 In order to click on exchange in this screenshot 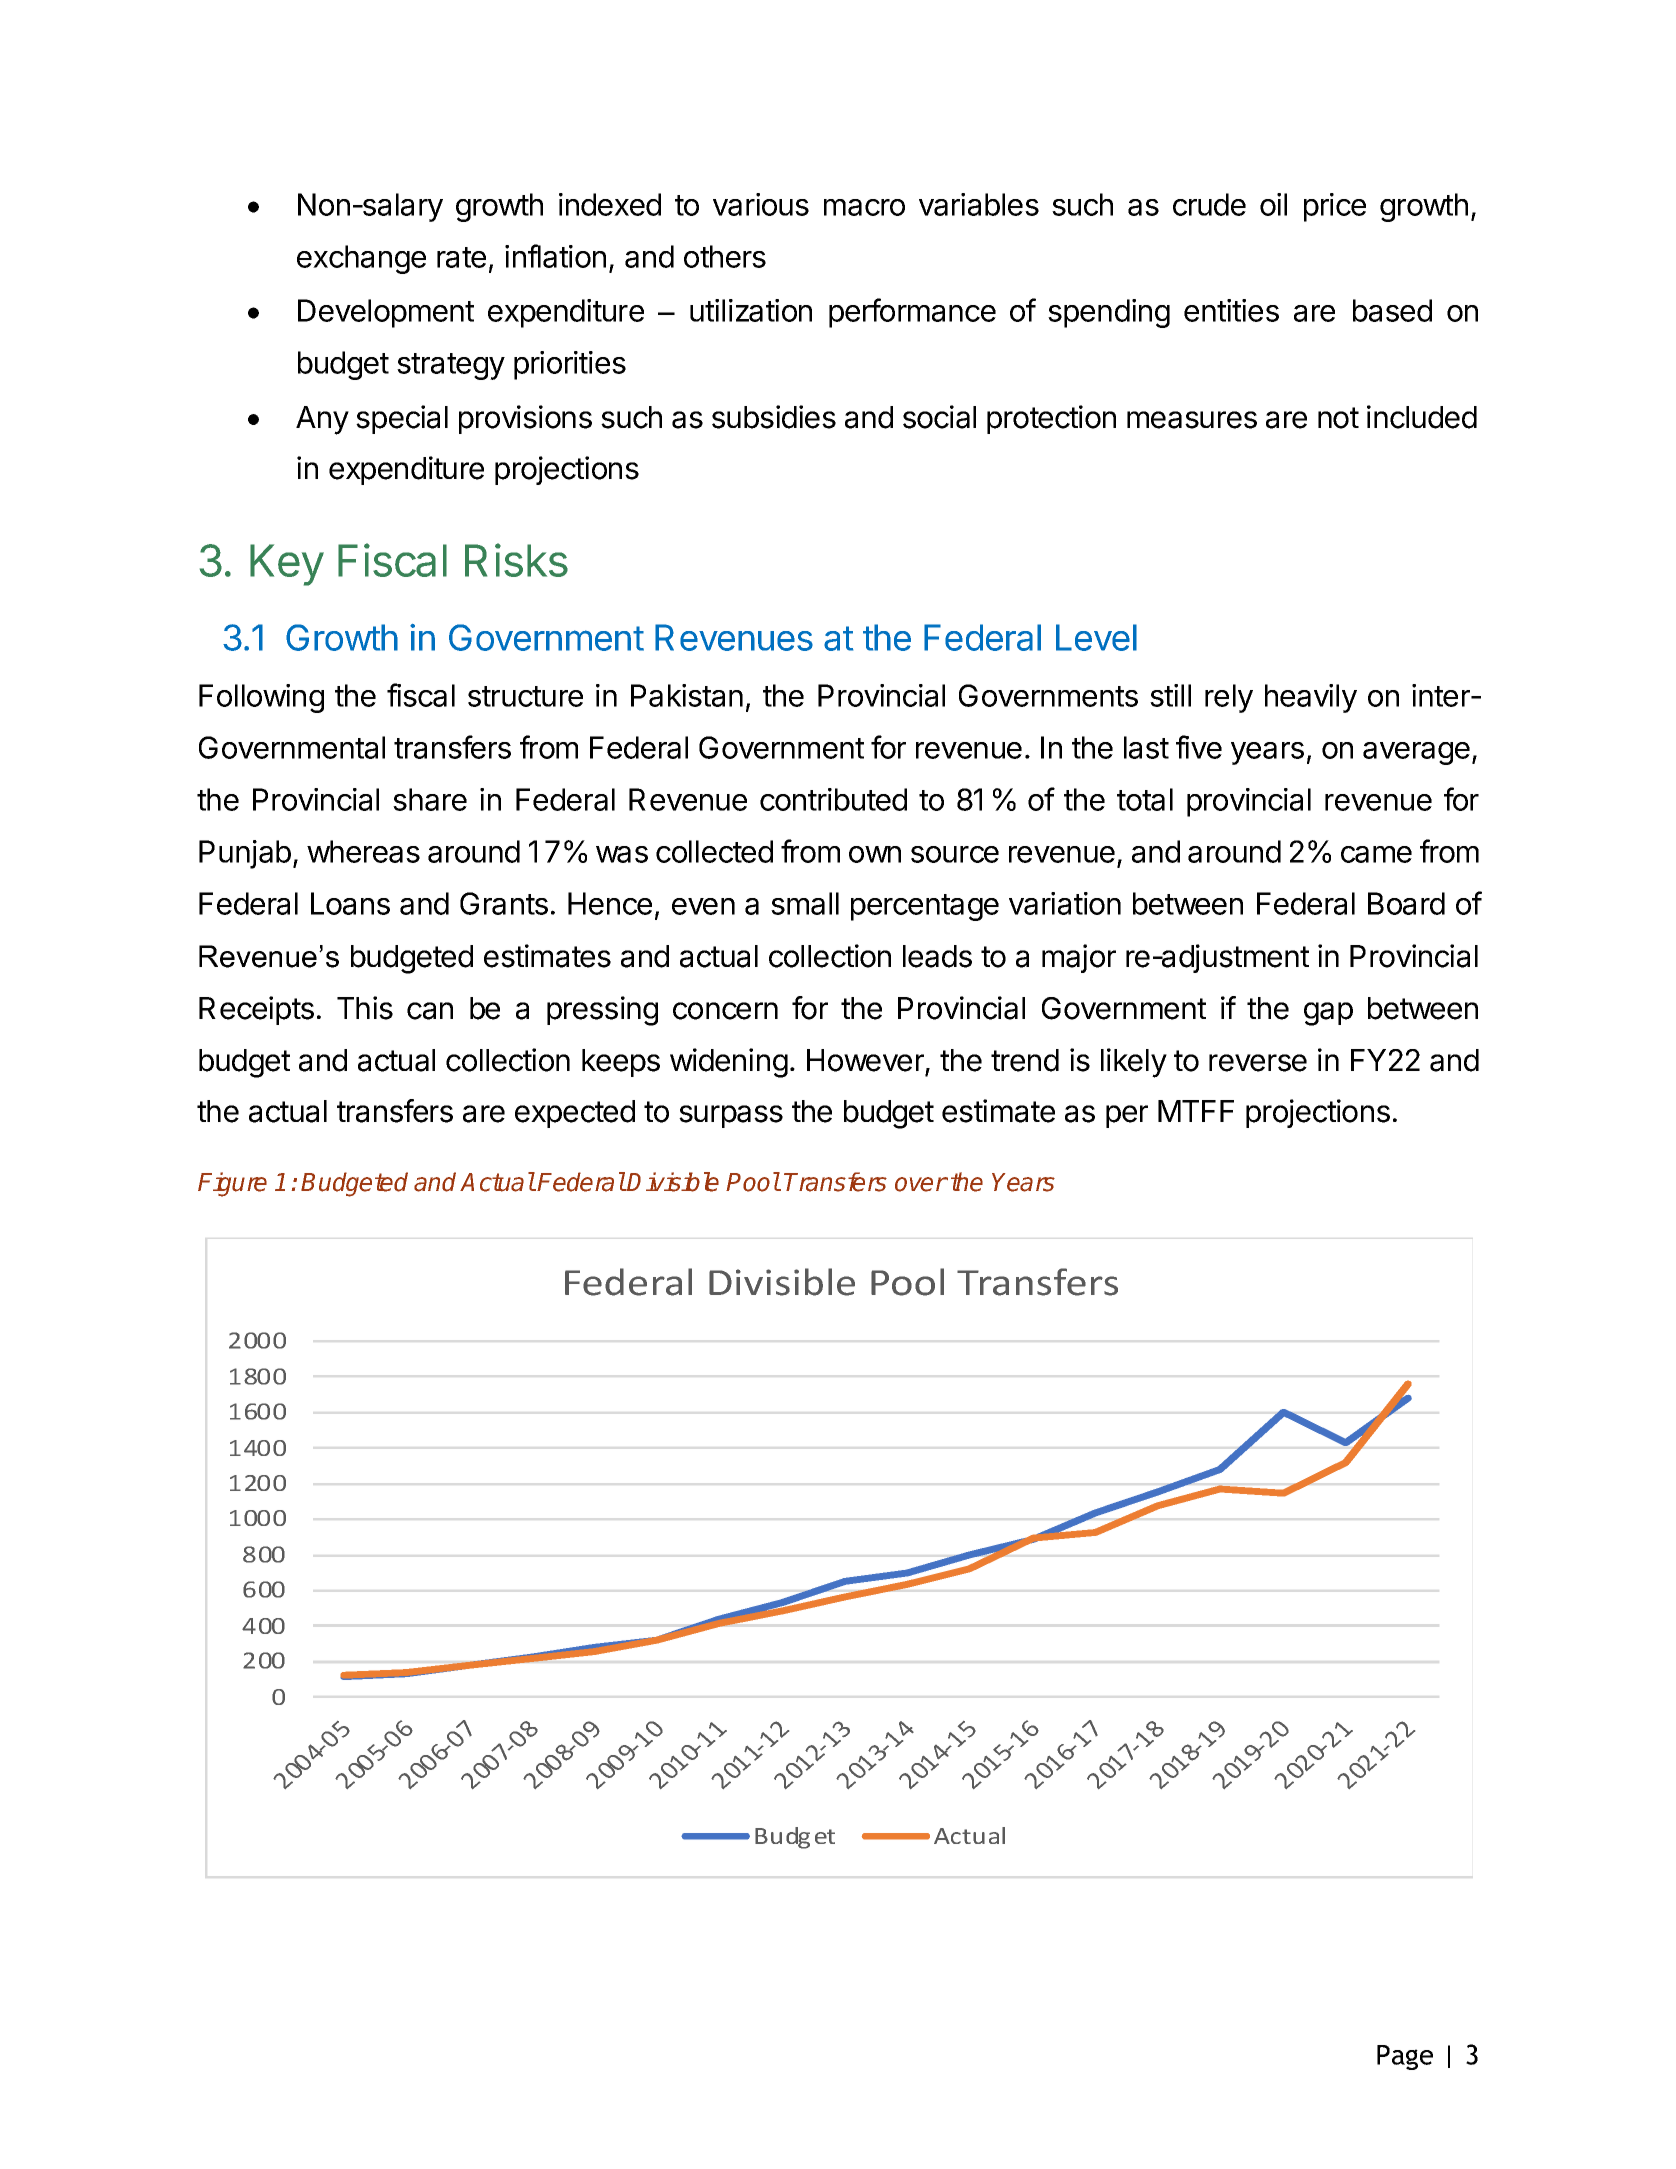, I will do `click(361, 259)`.
